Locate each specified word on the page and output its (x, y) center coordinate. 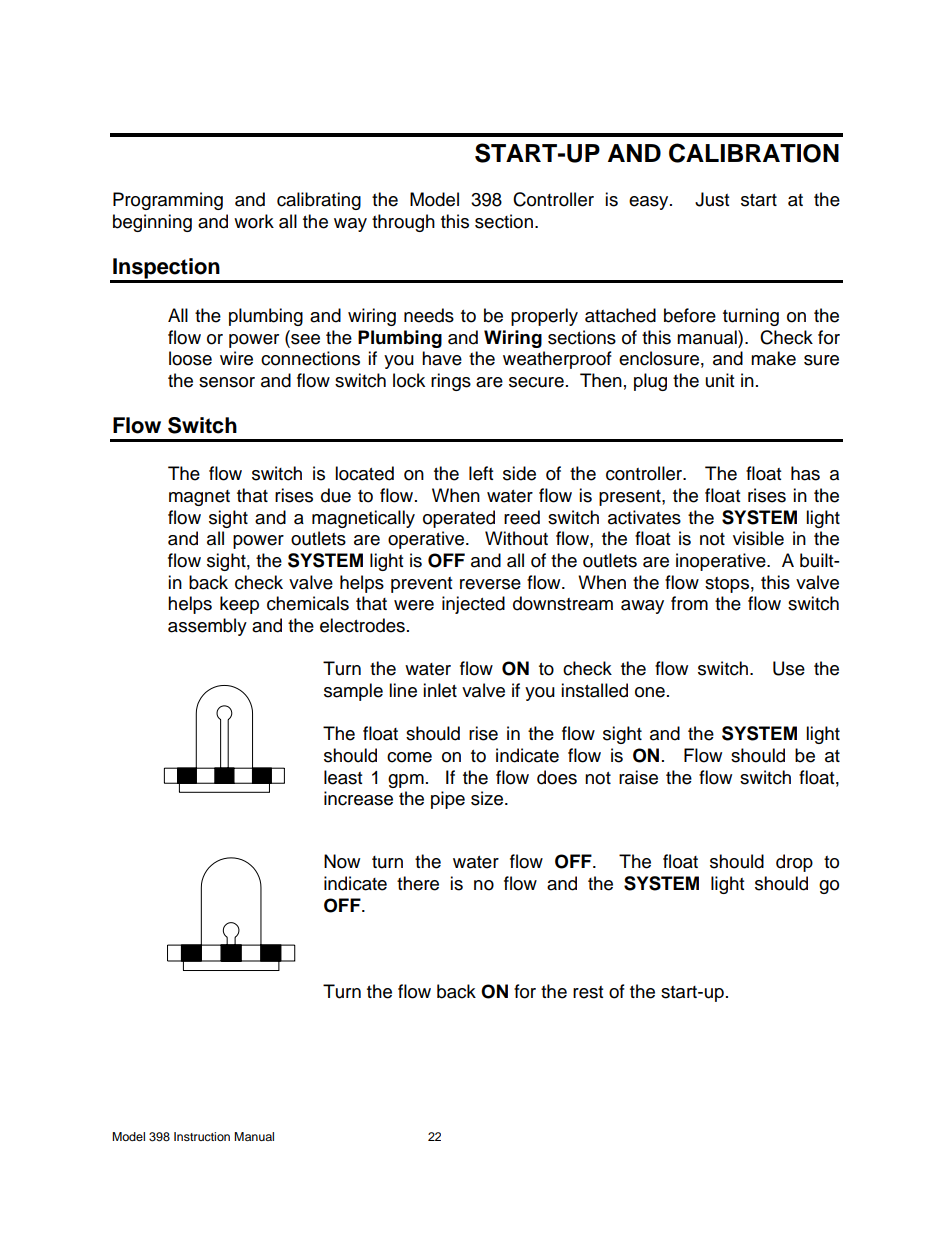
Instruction (202, 1136)
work (254, 221)
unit (720, 380)
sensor (227, 382)
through (403, 223)
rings (451, 382)
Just (712, 199)
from (689, 603)
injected (473, 605)
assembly (207, 627)
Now (342, 861)
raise (638, 777)
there (418, 883)
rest (588, 992)
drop (794, 863)
